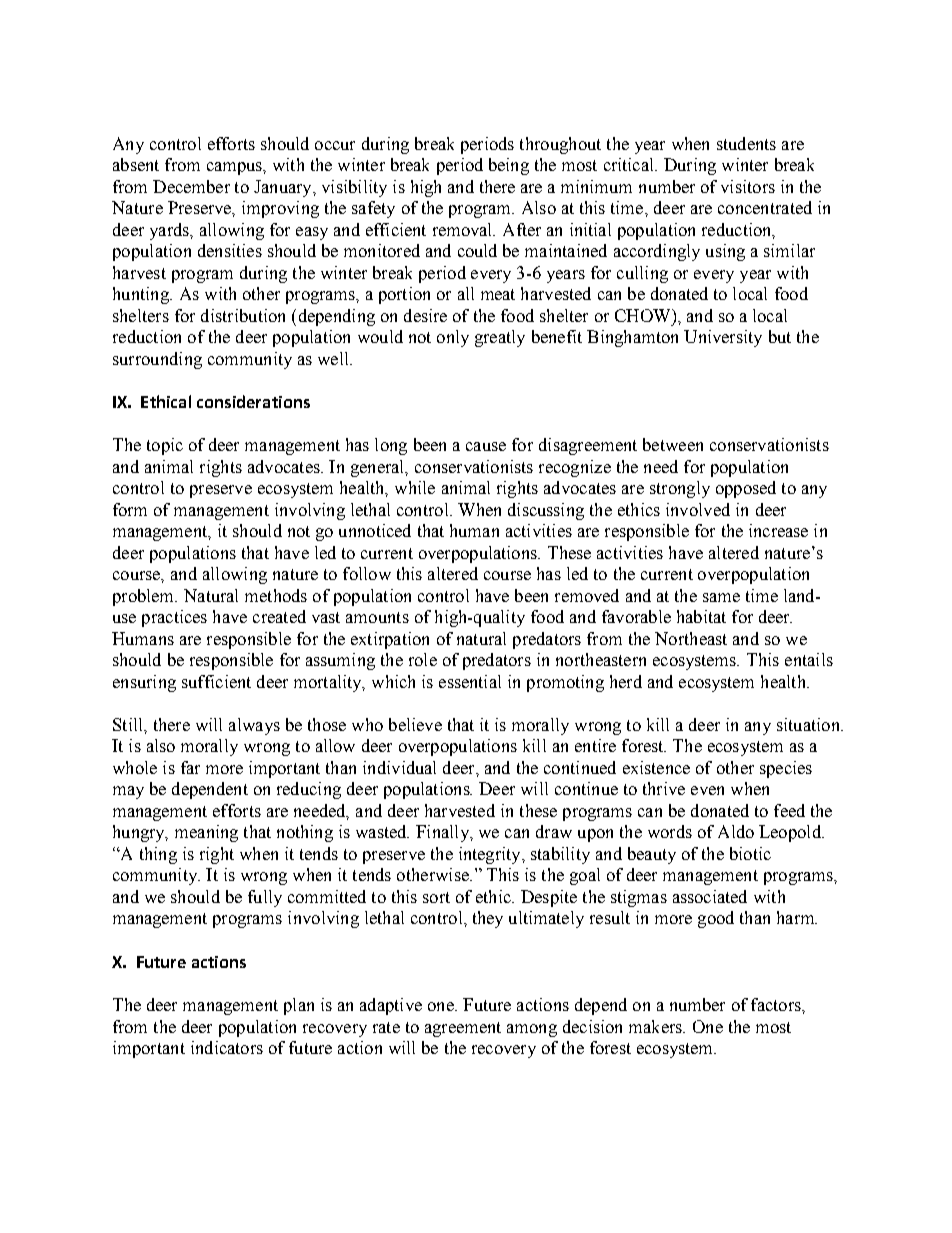 The image size is (952, 1233). I want to click on being, so click(509, 166).
